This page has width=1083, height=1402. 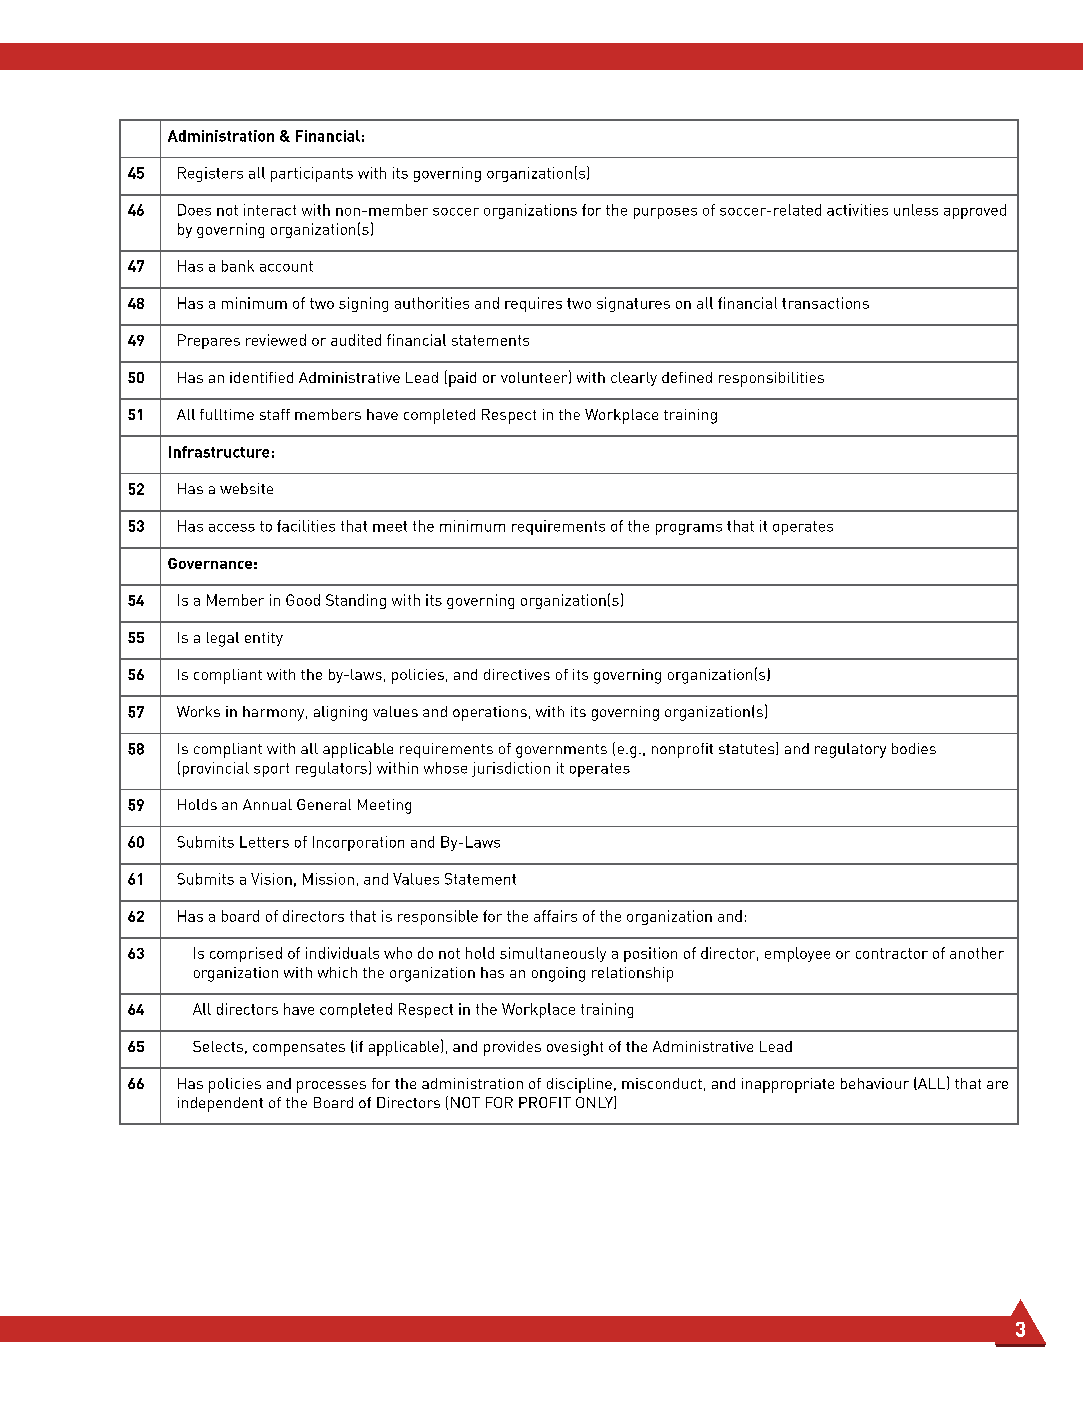 I want to click on clearly, so click(x=634, y=379).
